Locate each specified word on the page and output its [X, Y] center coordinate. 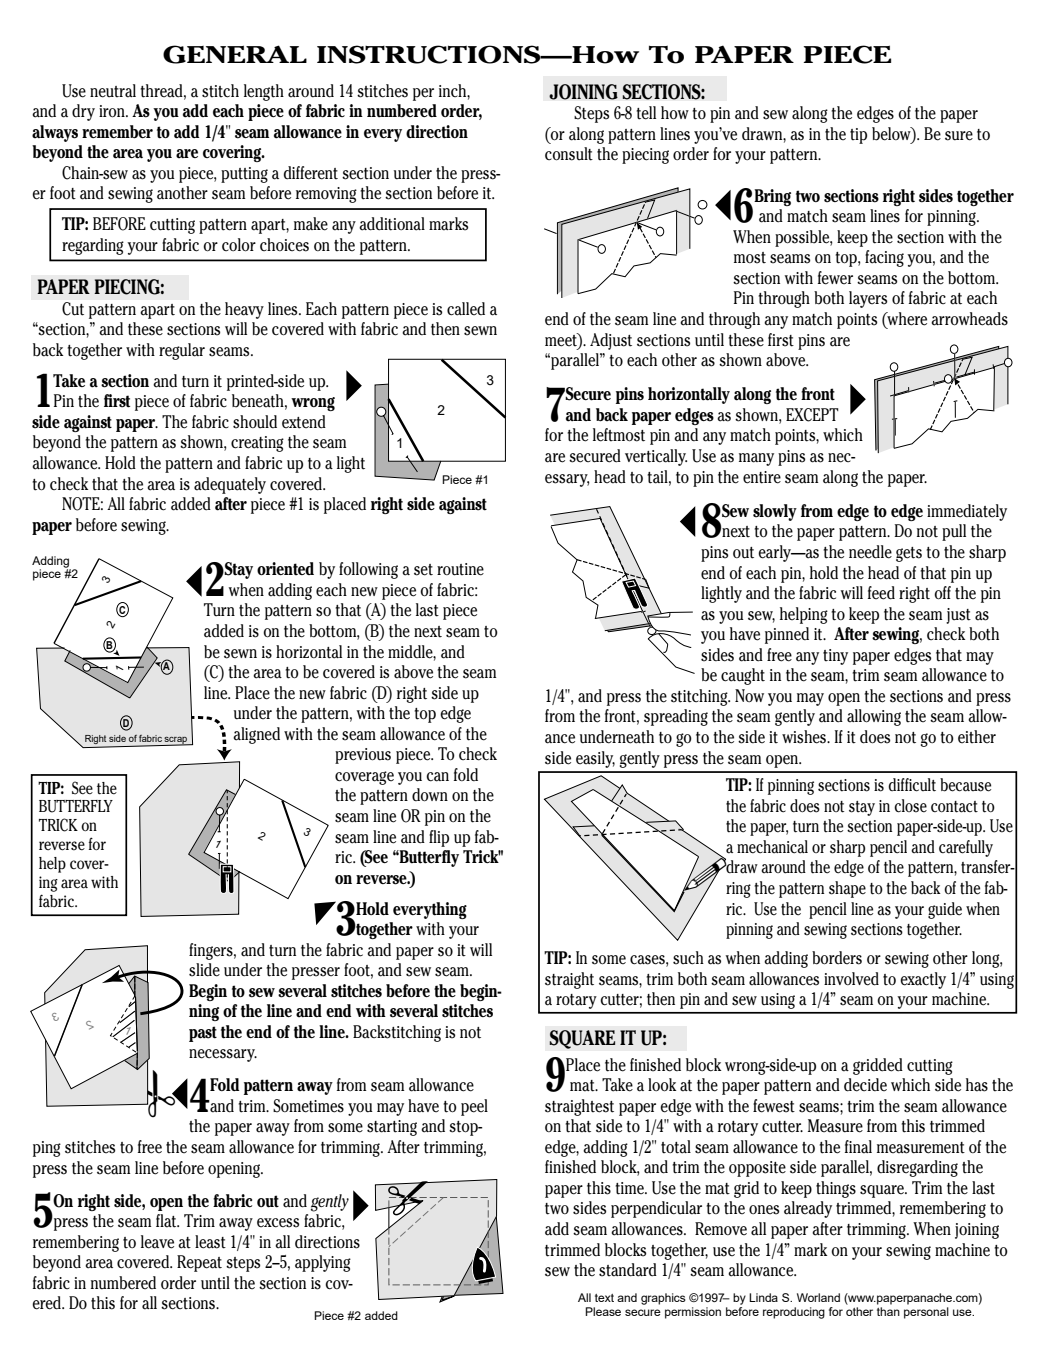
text [604, 1298]
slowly [775, 512]
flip [439, 838]
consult [569, 154]
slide [204, 970]
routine [460, 569]
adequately [230, 485]
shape [847, 889]
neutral [113, 91]
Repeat [199, 1263]
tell [646, 113]
